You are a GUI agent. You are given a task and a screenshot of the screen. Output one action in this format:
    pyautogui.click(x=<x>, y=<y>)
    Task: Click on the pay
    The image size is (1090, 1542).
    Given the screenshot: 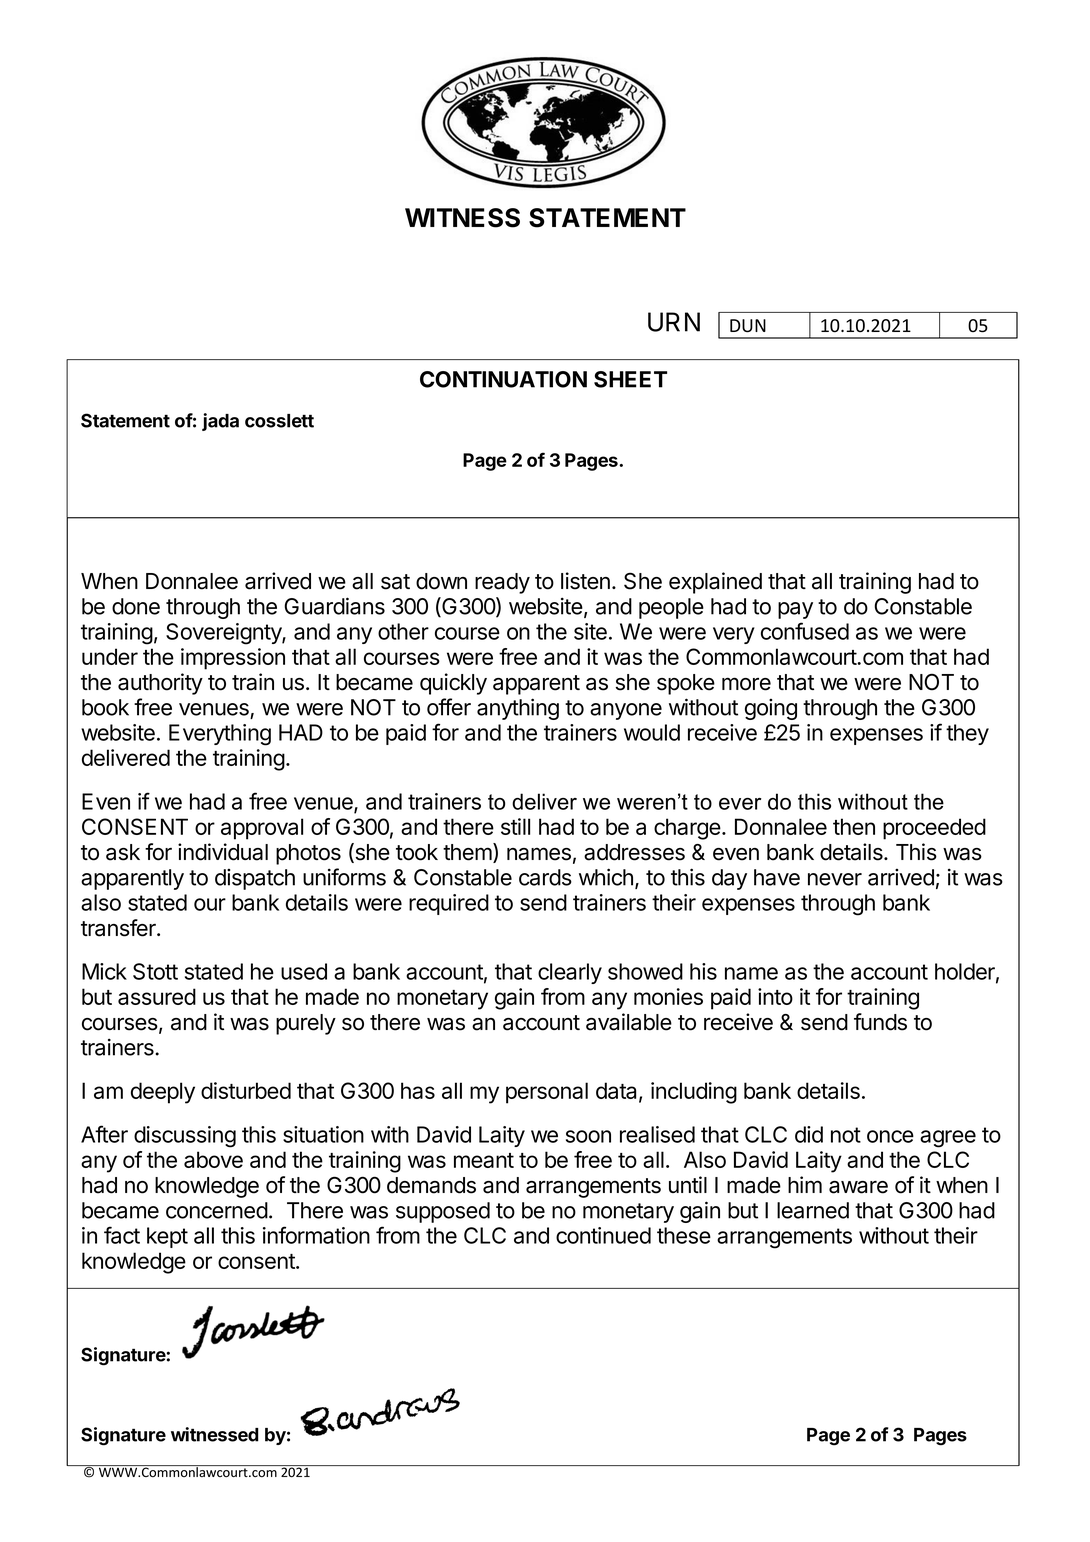 What is the action you would take?
    pyautogui.click(x=795, y=610)
